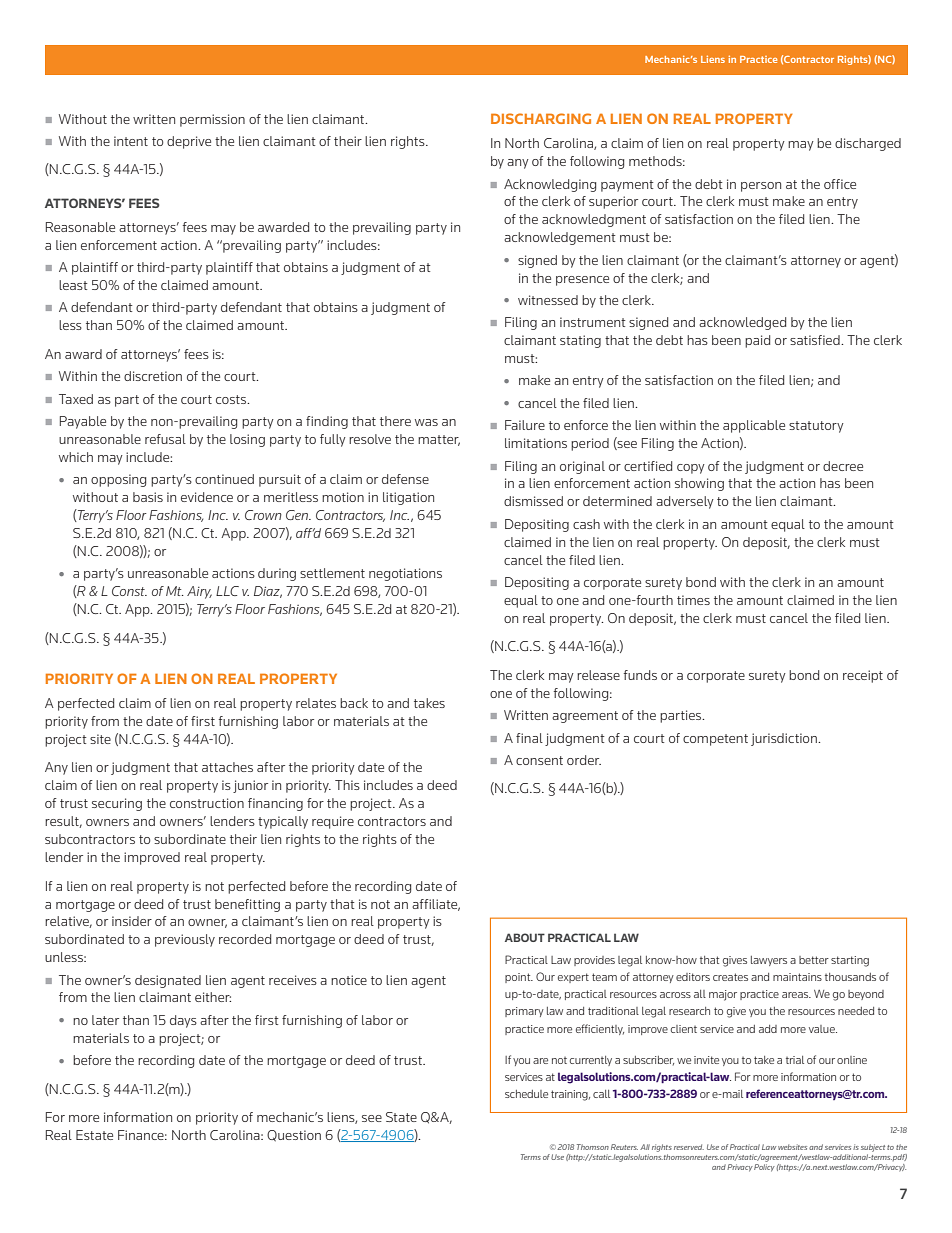 The height and width of the screenshot is (1233, 952). What do you see at coordinates (863, 676) in the screenshot?
I see `receipt` at bounding box center [863, 676].
